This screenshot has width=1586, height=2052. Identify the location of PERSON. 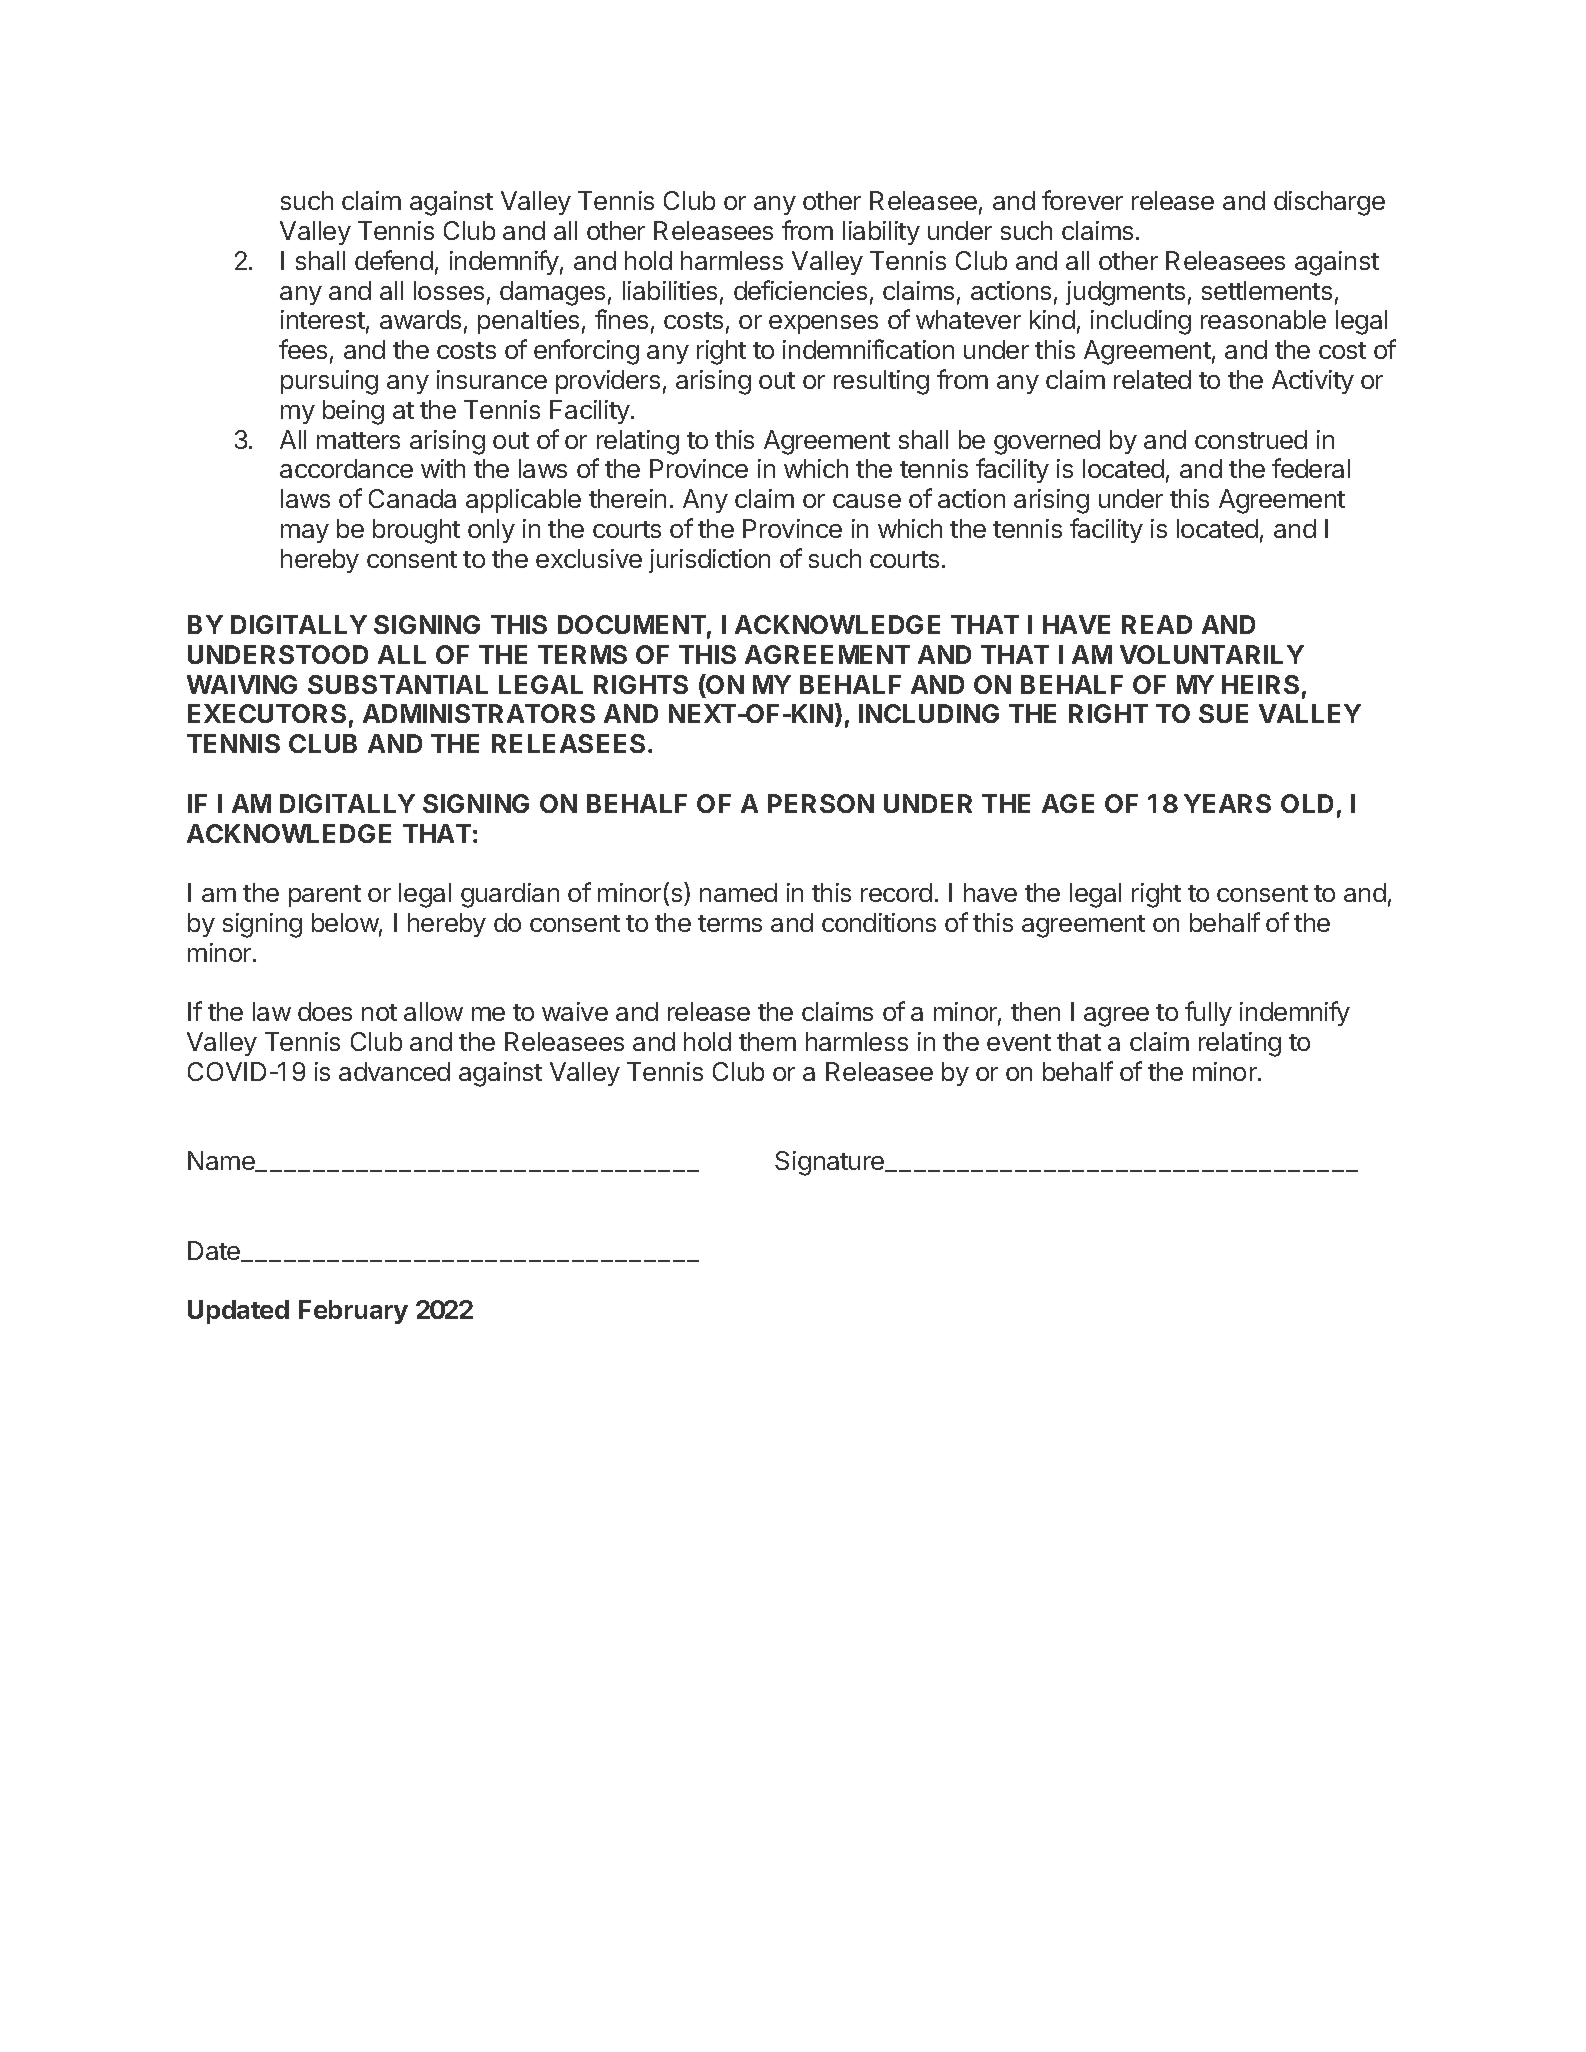
(821, 803).
